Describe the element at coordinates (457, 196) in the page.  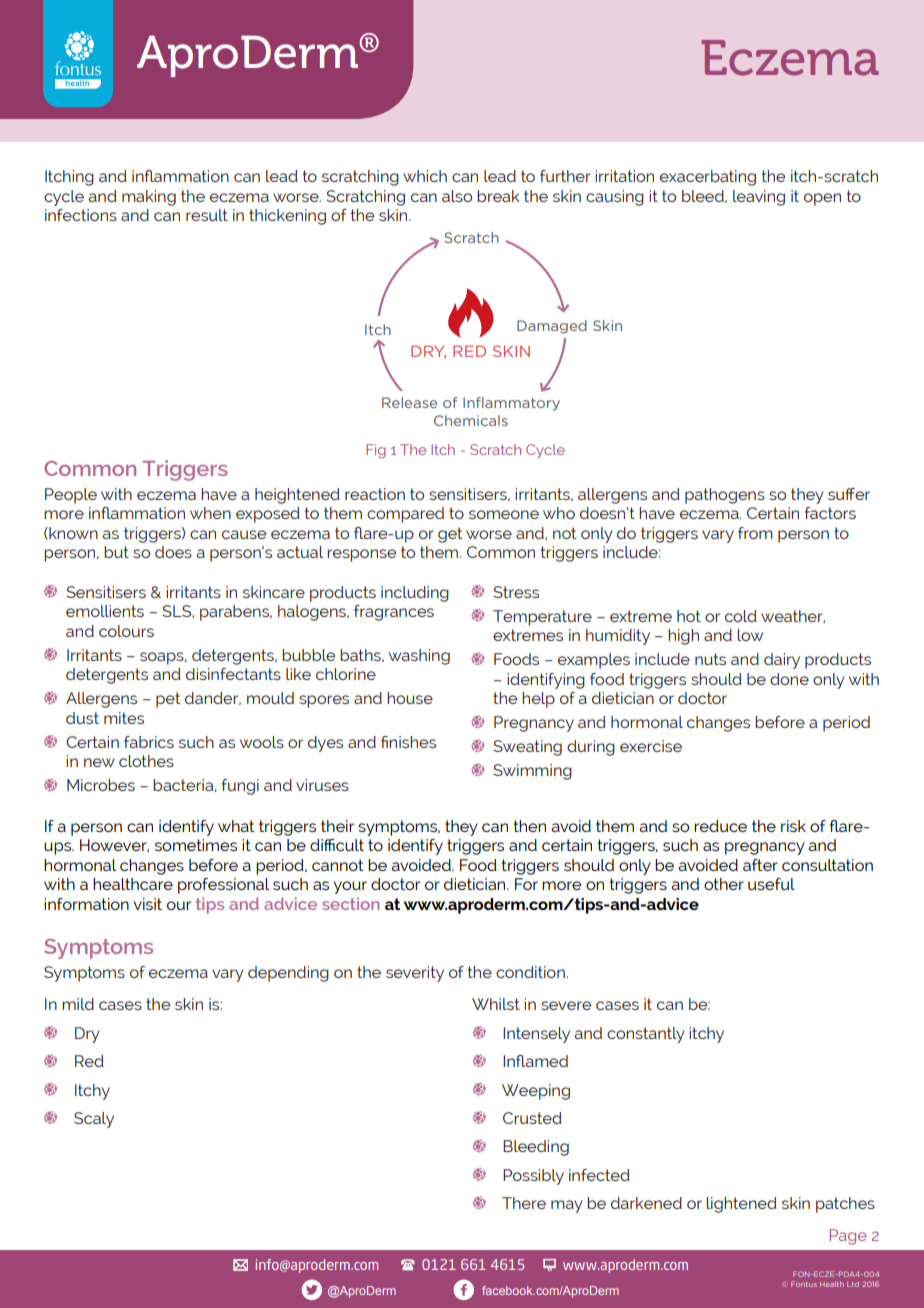
I see `also` at that location.
